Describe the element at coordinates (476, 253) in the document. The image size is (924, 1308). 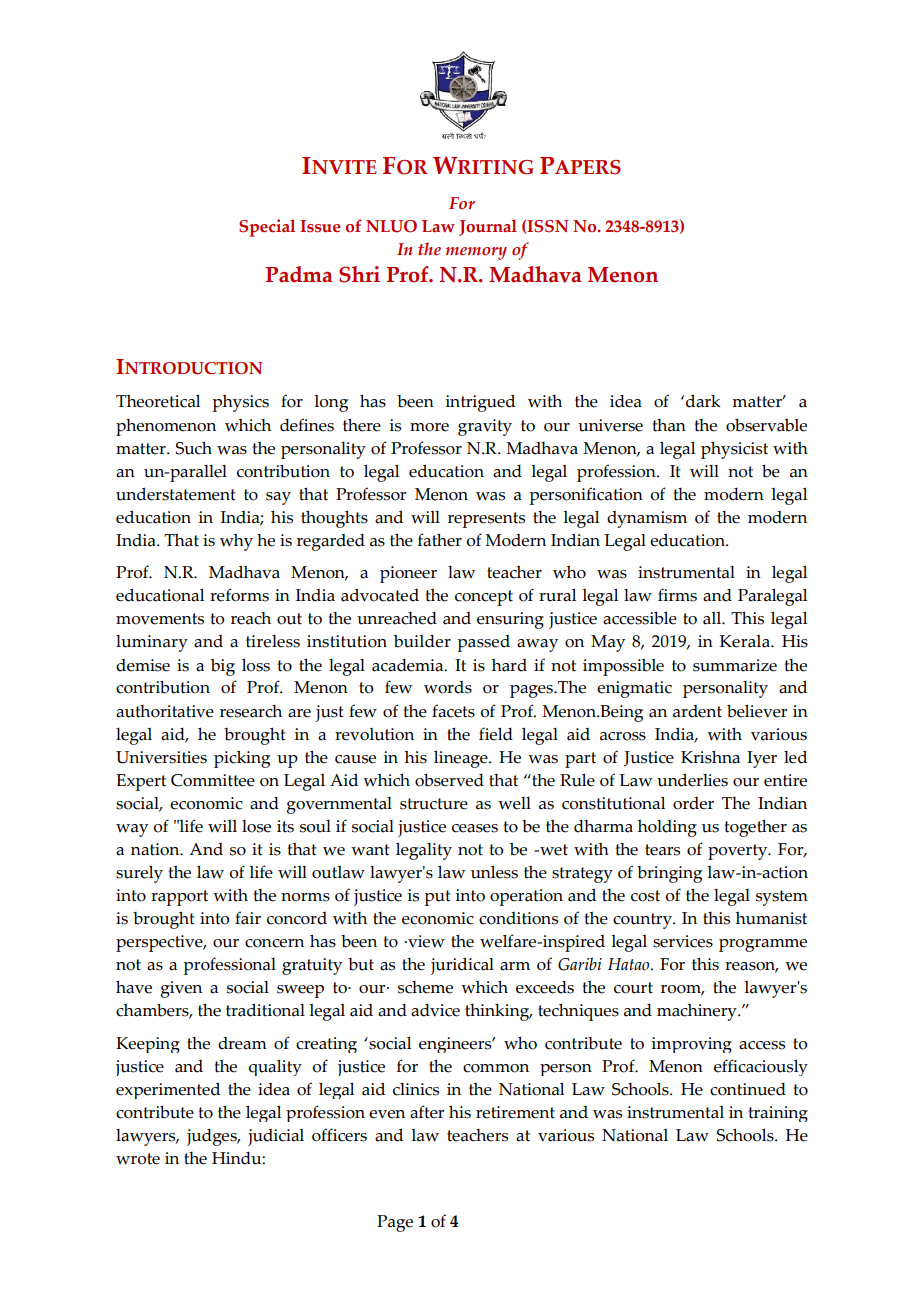
I see `memory` at that location.
